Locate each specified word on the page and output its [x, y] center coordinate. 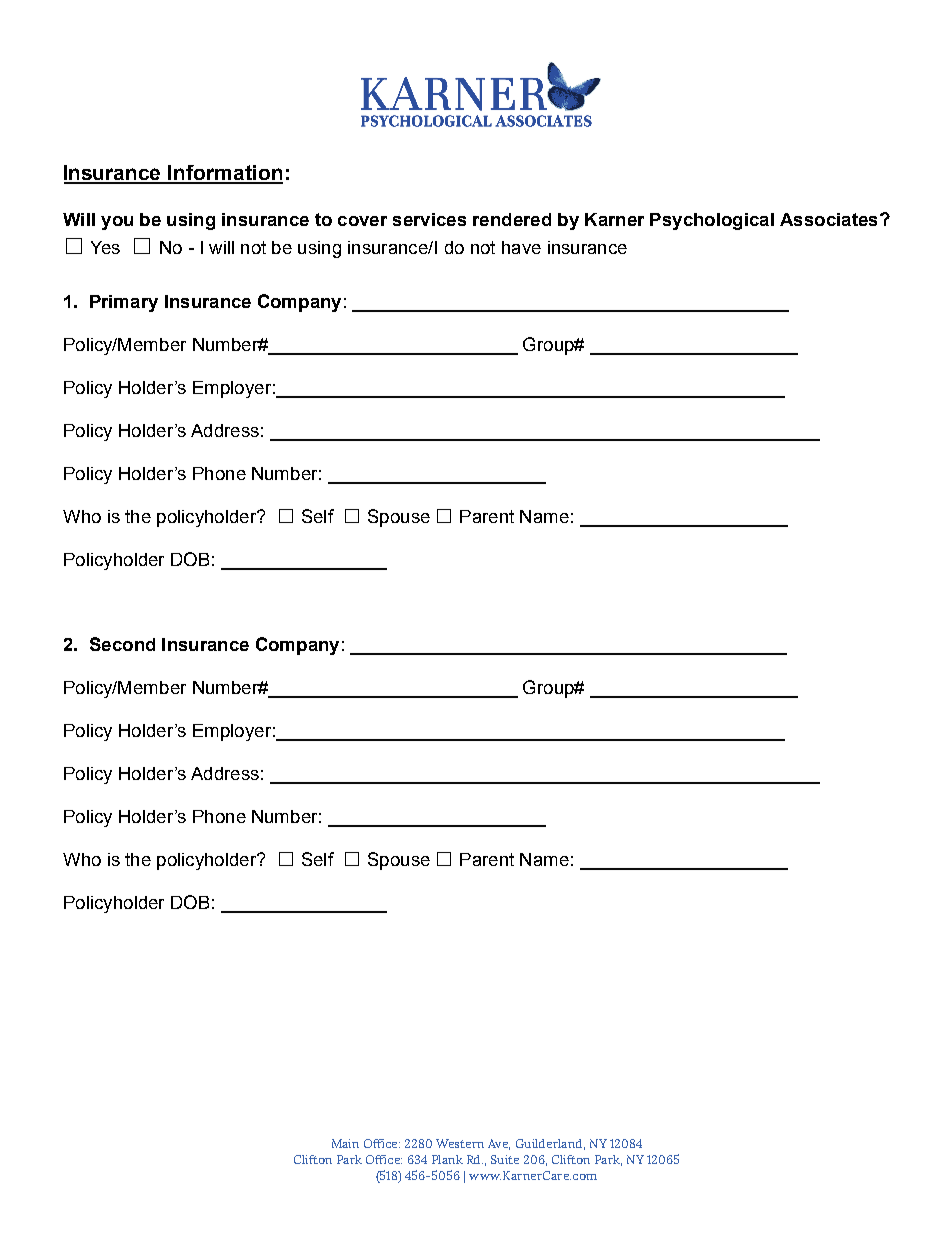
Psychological [712, 221]
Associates [828, 219]
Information [225, 174]
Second [122, 644]
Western [460, 1143]
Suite [505, 1159]
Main [345, 1143]
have [521, 247]
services [429, 219]
